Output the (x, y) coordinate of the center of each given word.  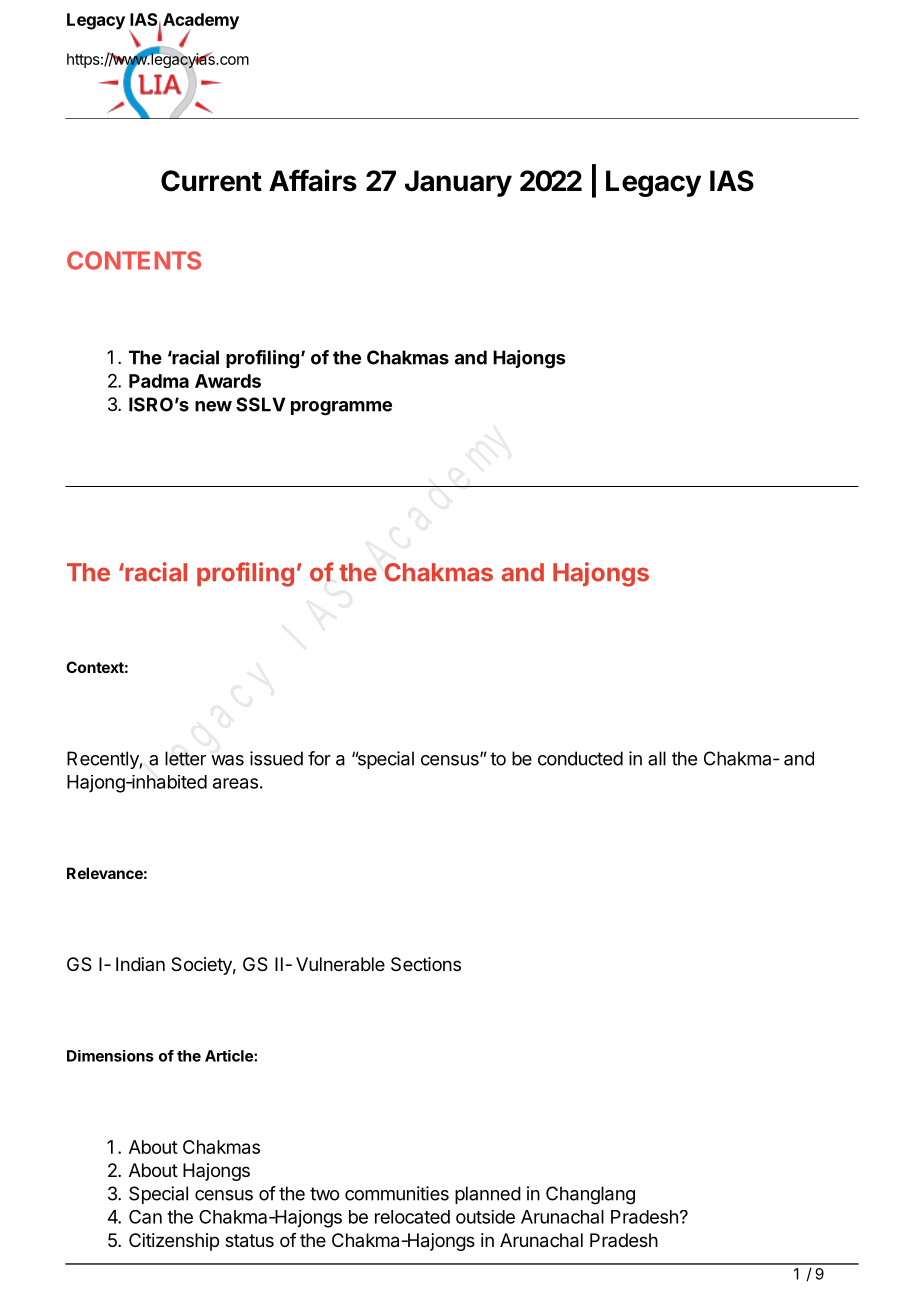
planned (488, 1195)
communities (397, 1193)
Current (211, 181)
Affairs (313, 180)
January (458, 183)
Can (145, 1217)
